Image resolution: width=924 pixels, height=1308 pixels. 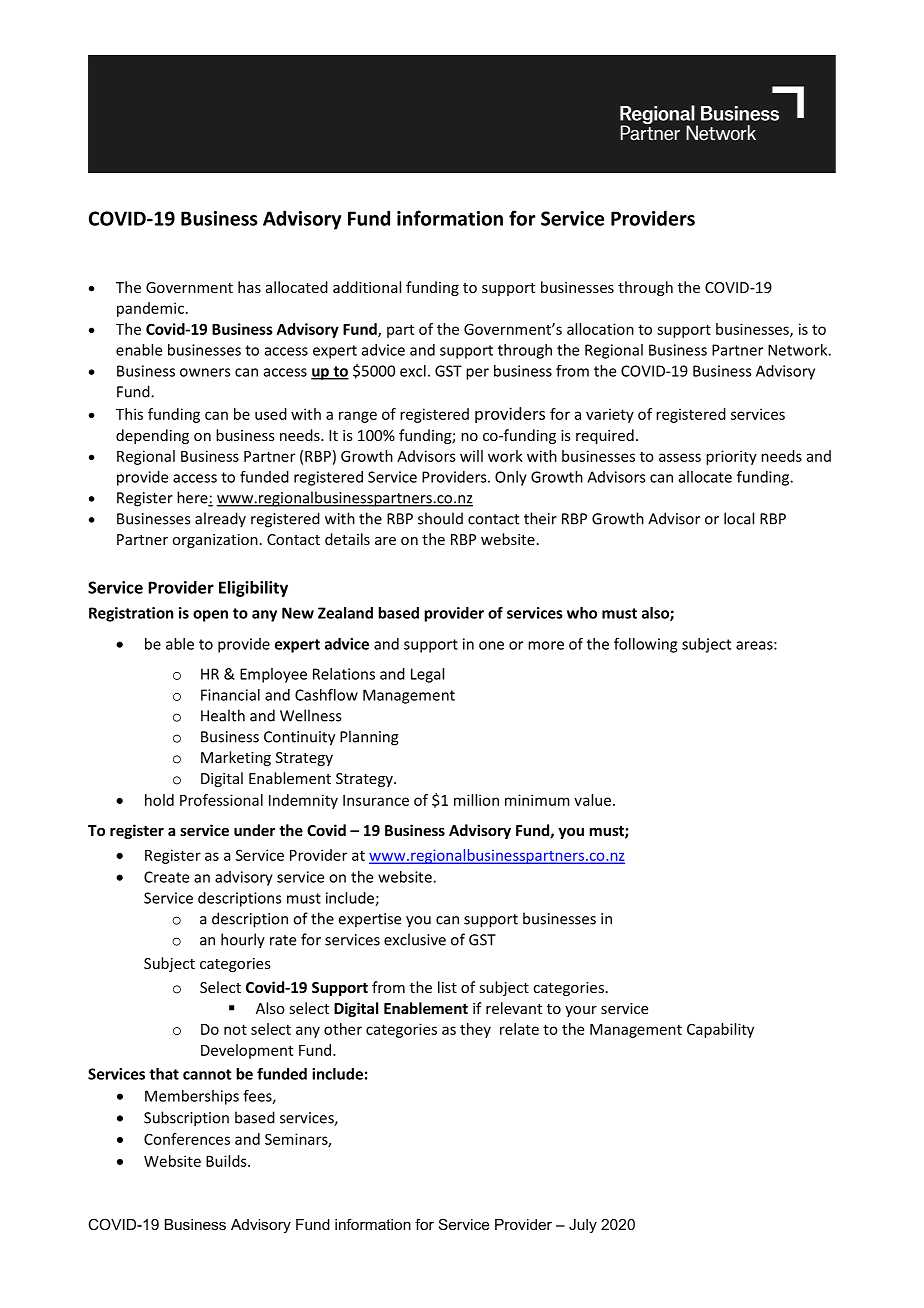 What do you see at coordinates (227, 1161) in the screenshot?
I see `Builds` at bounding box center [227, 1161].
